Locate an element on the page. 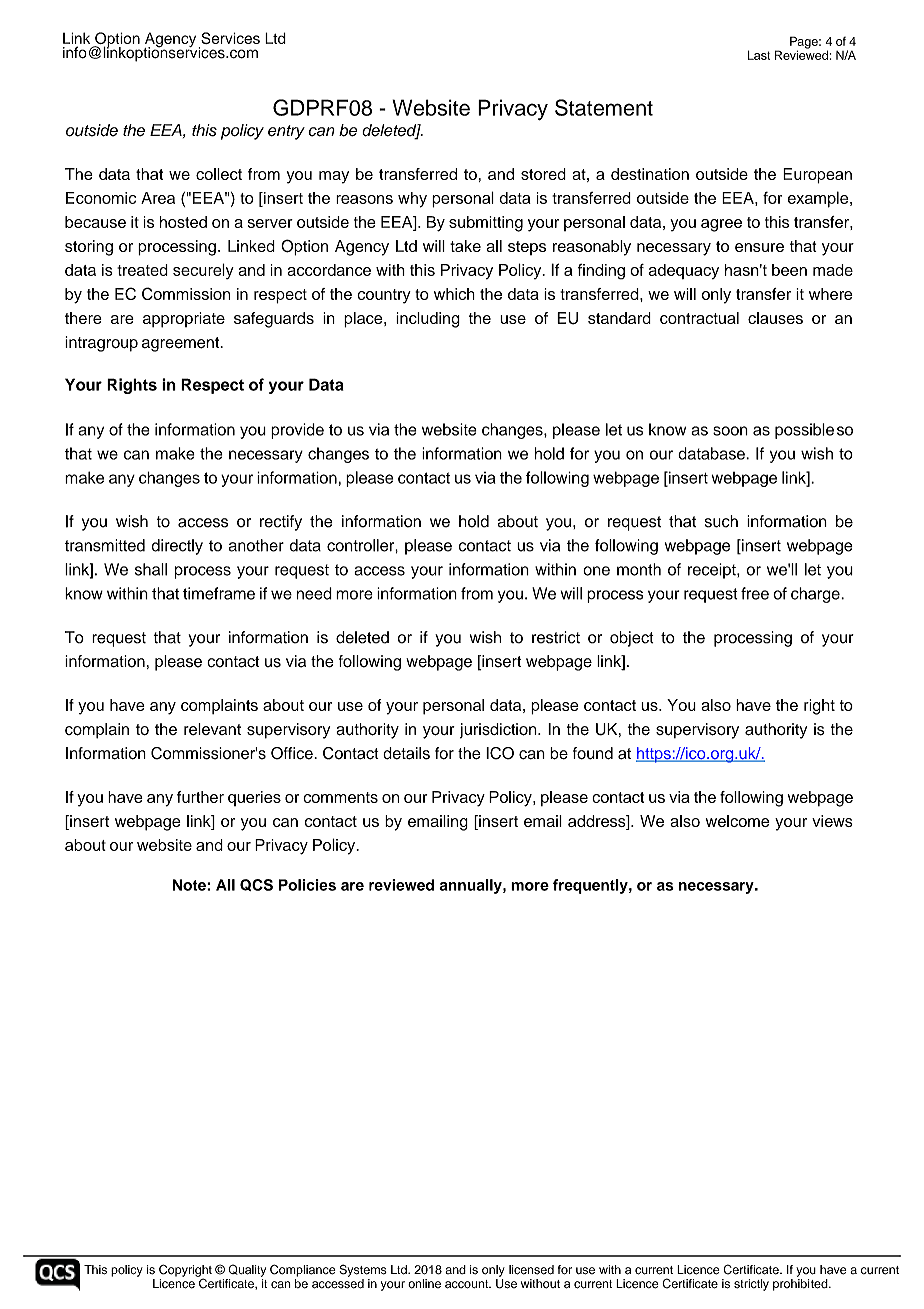  including is located at coordinates (428, 320).
